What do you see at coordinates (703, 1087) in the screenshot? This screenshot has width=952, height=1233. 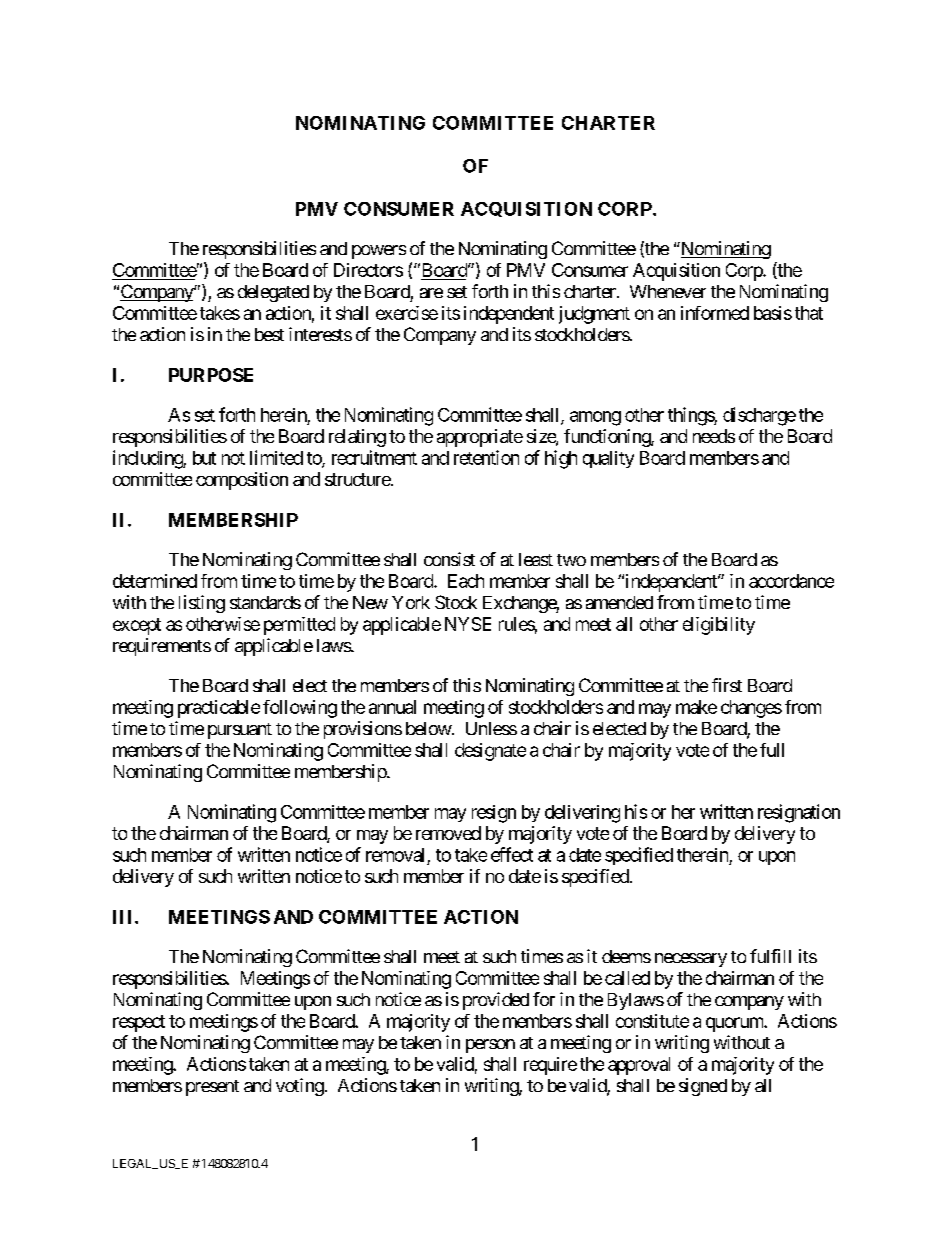 I see `signed` at bounding box center [703, 1087].
